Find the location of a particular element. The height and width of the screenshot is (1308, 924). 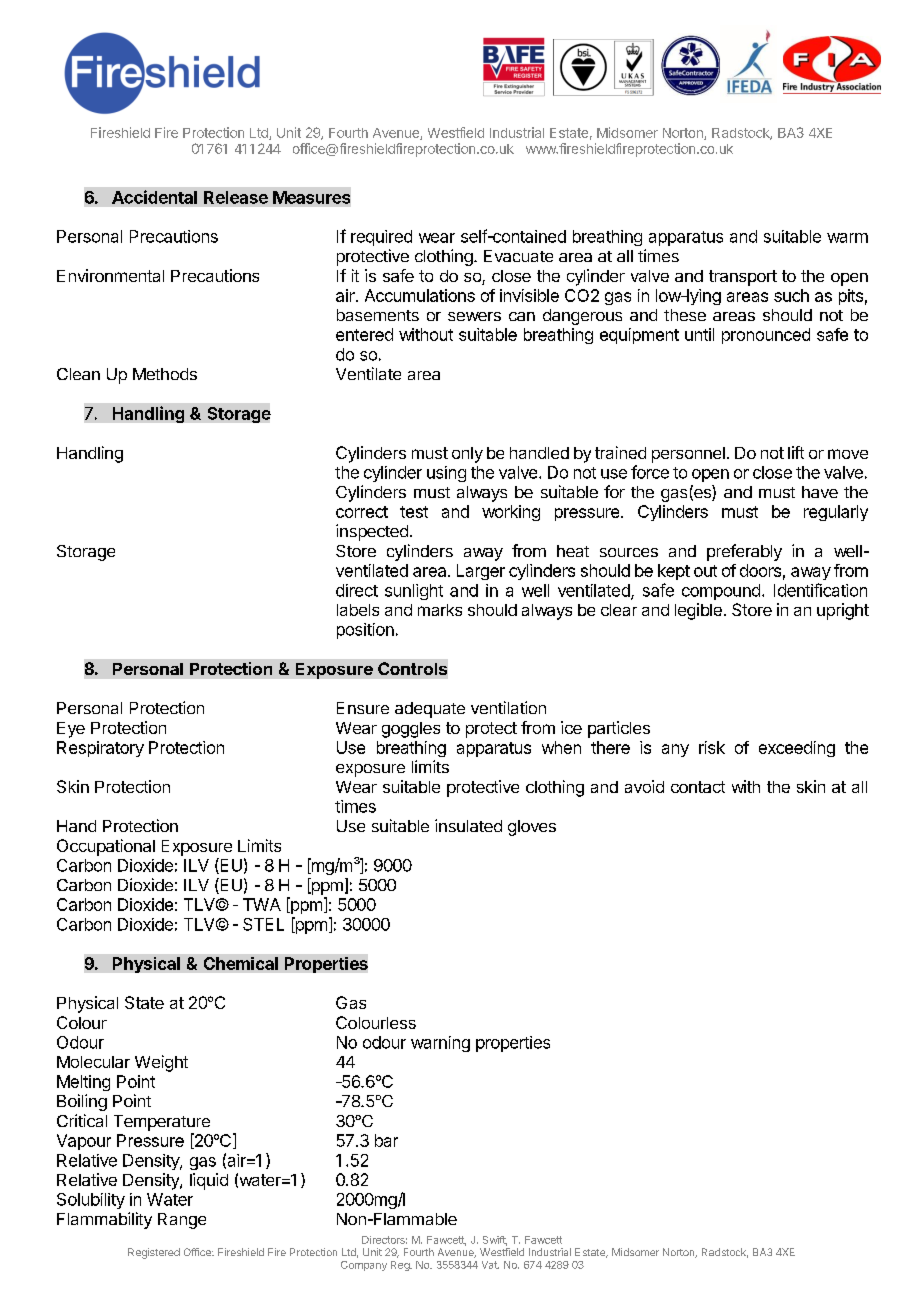

Evacuate is located at coordinates (518, 256).
